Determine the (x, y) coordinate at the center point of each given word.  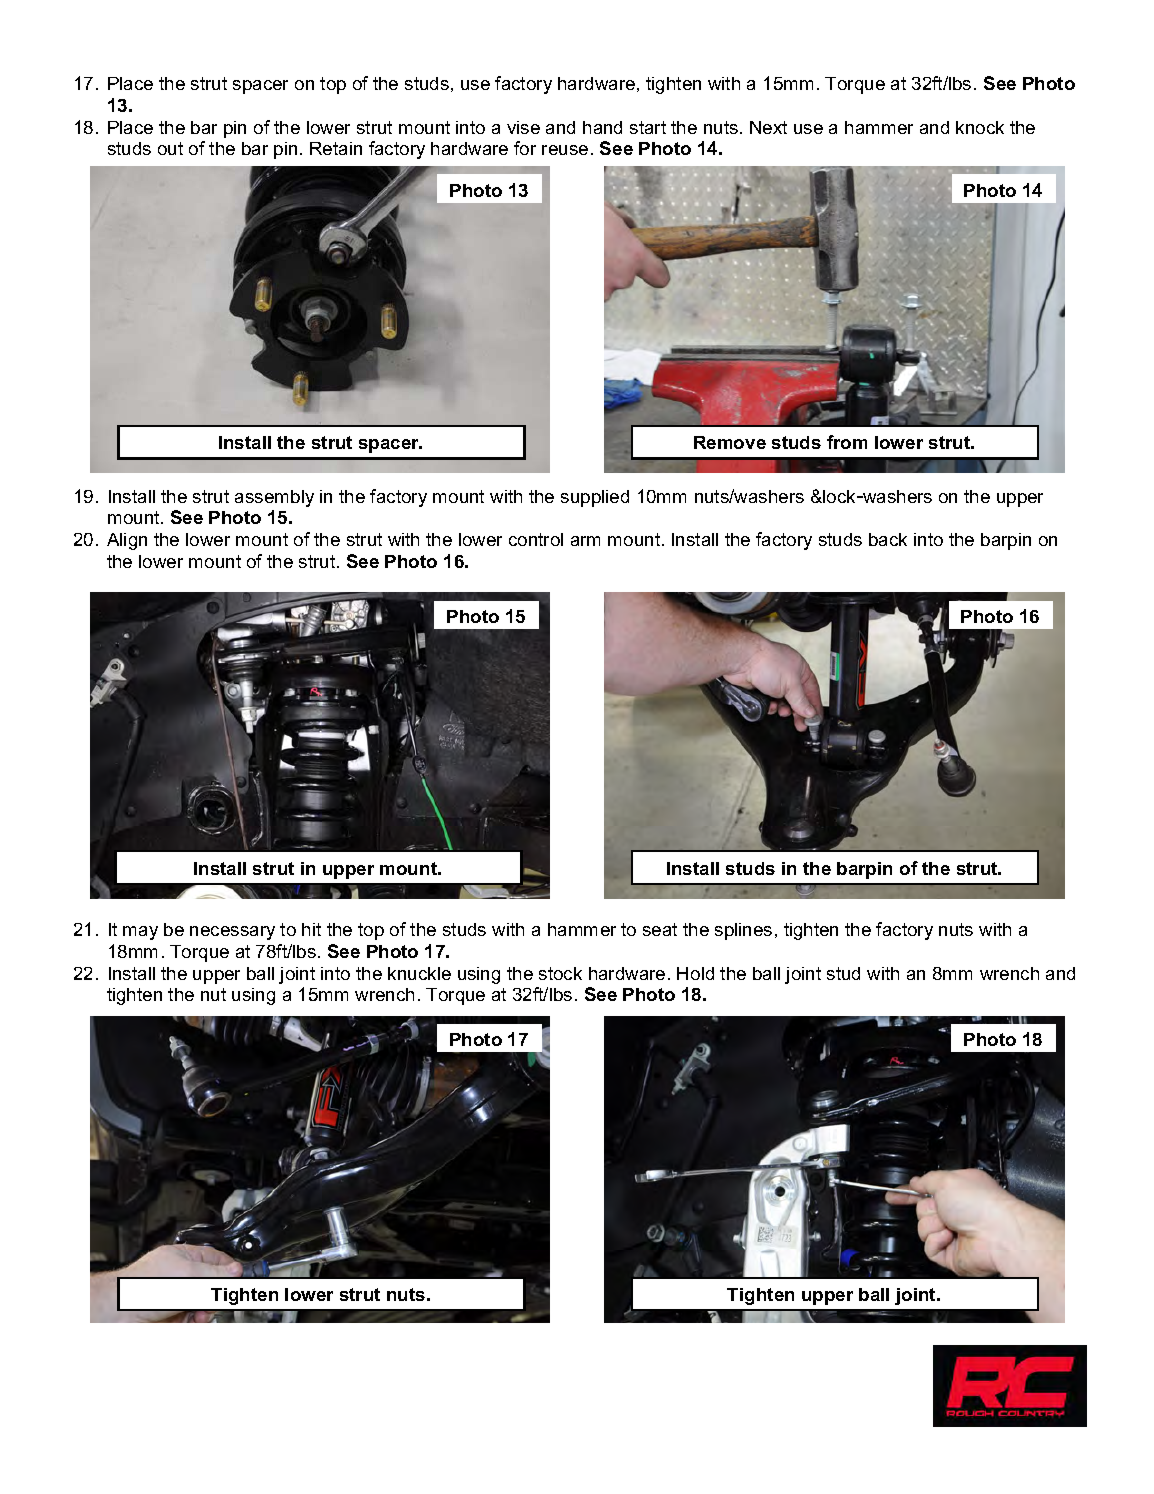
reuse (565, 150)
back (888, 539)
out (170, 148)
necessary (232, 933)
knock (980, 127)
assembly (274, 498)
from (847, 442)
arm (585, 541)
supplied (595, 498)
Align (127, 541)
